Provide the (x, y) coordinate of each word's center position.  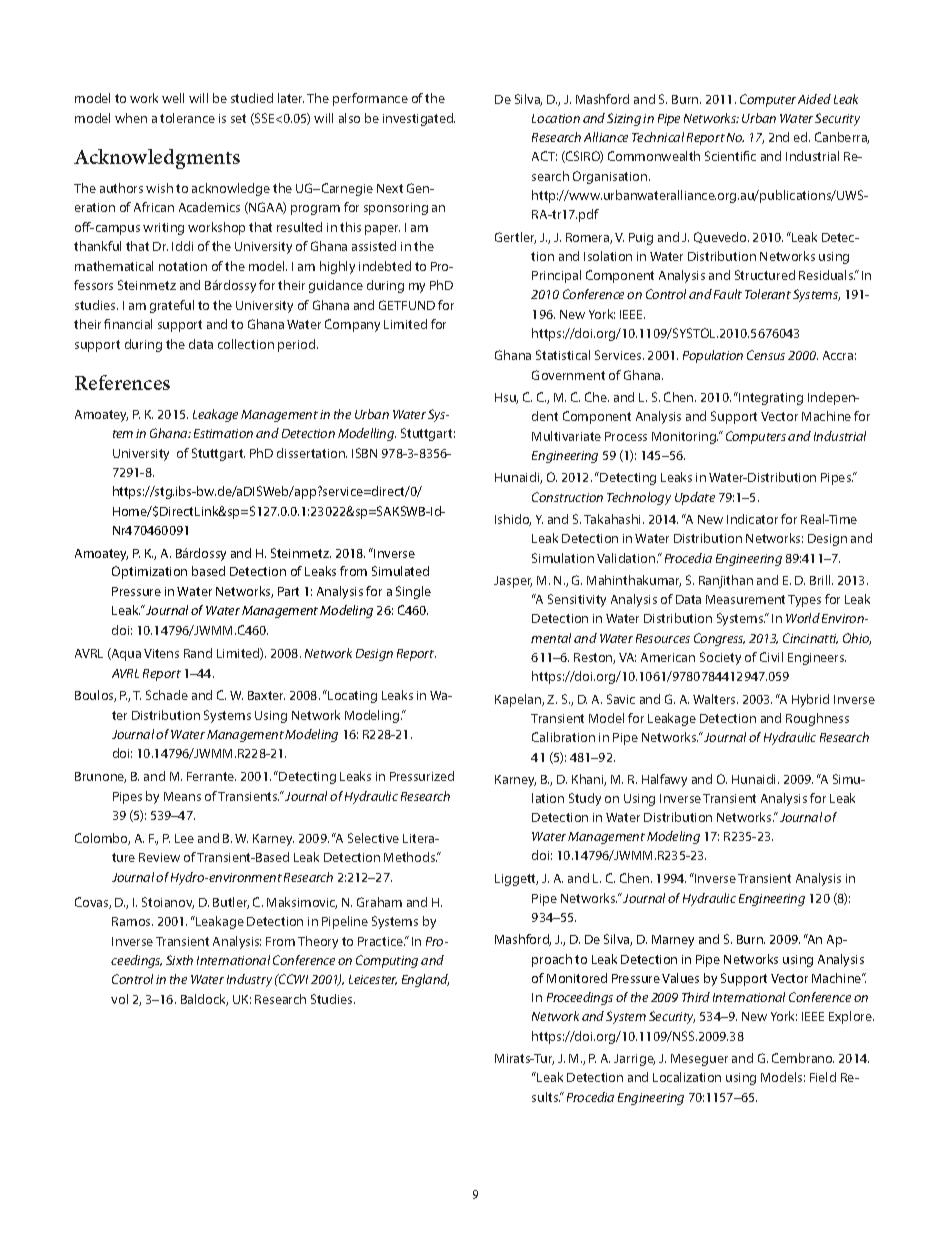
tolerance (187, 118)
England (425, 980)
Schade (167, 695)
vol (119, 999)
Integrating (770, 398)
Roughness (817, 719)
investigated (419, 119)
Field (823, 1077)
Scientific (730, 156)
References (122, 382)
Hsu (506, 398)
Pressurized (422, 776)
